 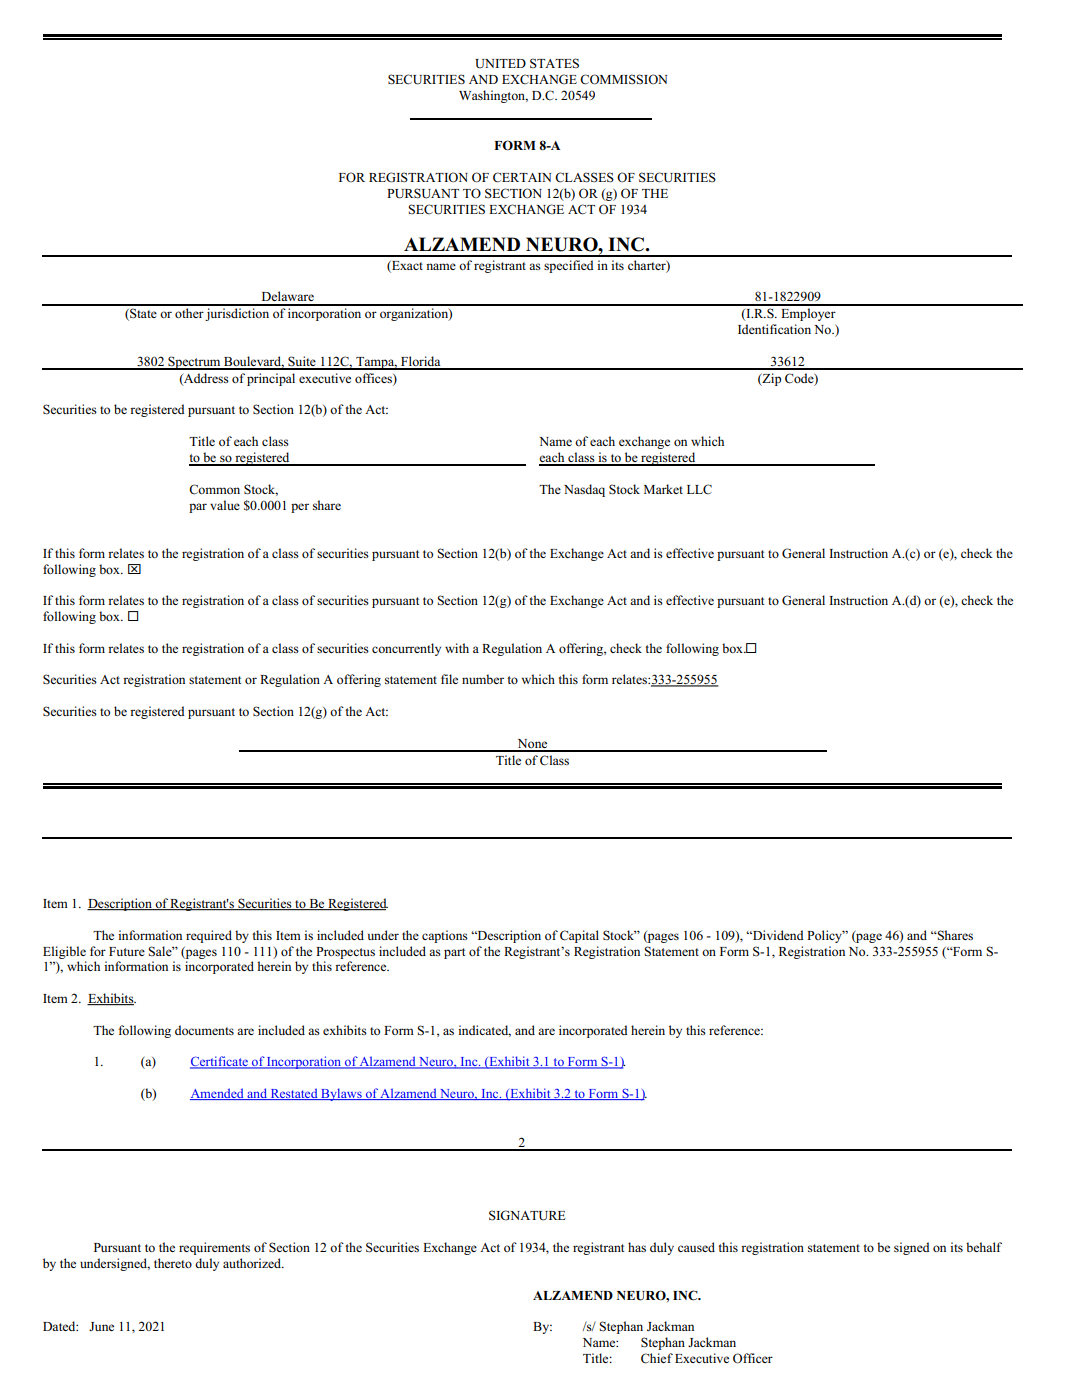 What do you see at coordinates (101, 1326) in the screenshot?
I see `June` at bounding box center [101, 1326].
